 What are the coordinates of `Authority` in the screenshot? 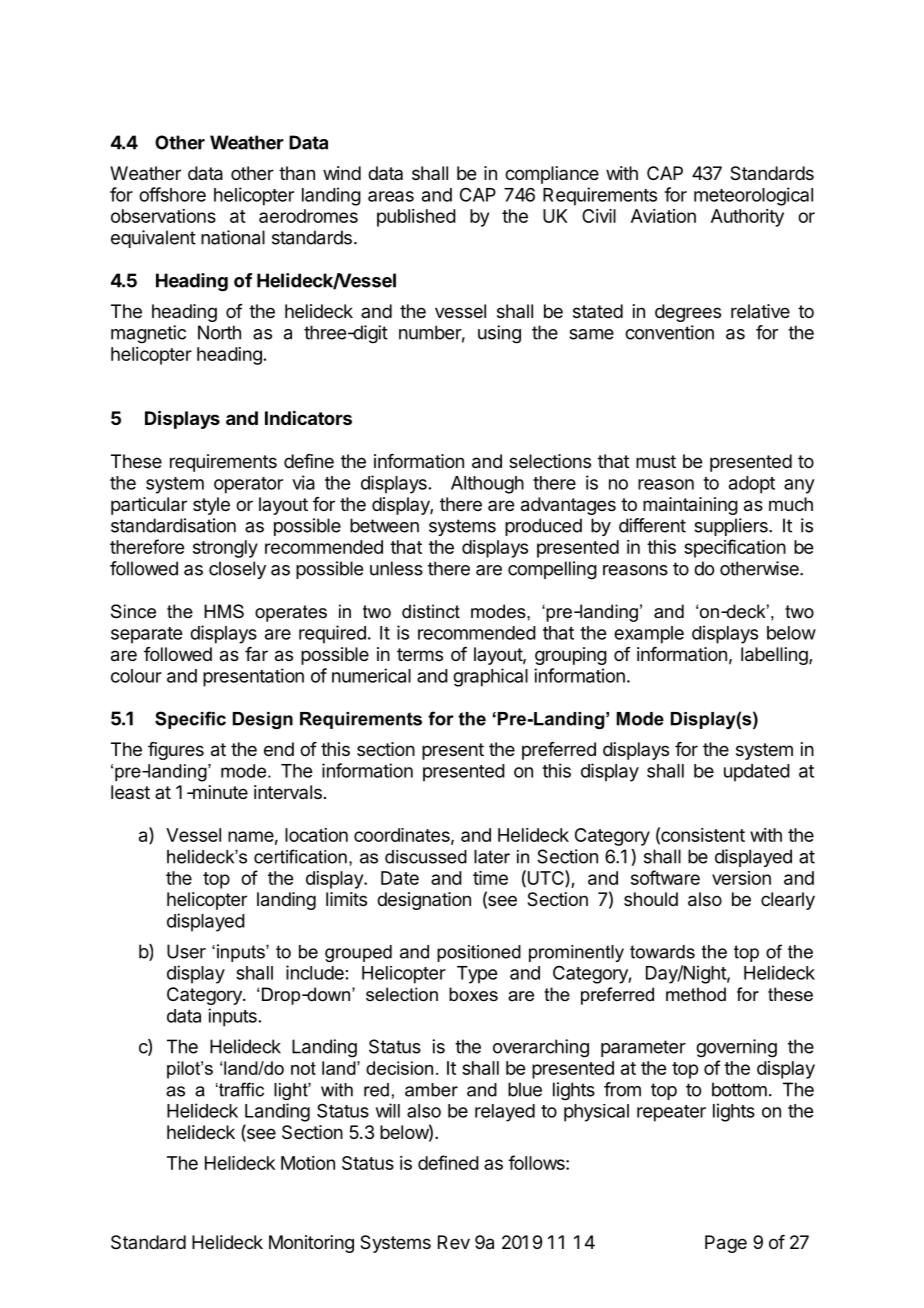 It's located at (747, 218).
